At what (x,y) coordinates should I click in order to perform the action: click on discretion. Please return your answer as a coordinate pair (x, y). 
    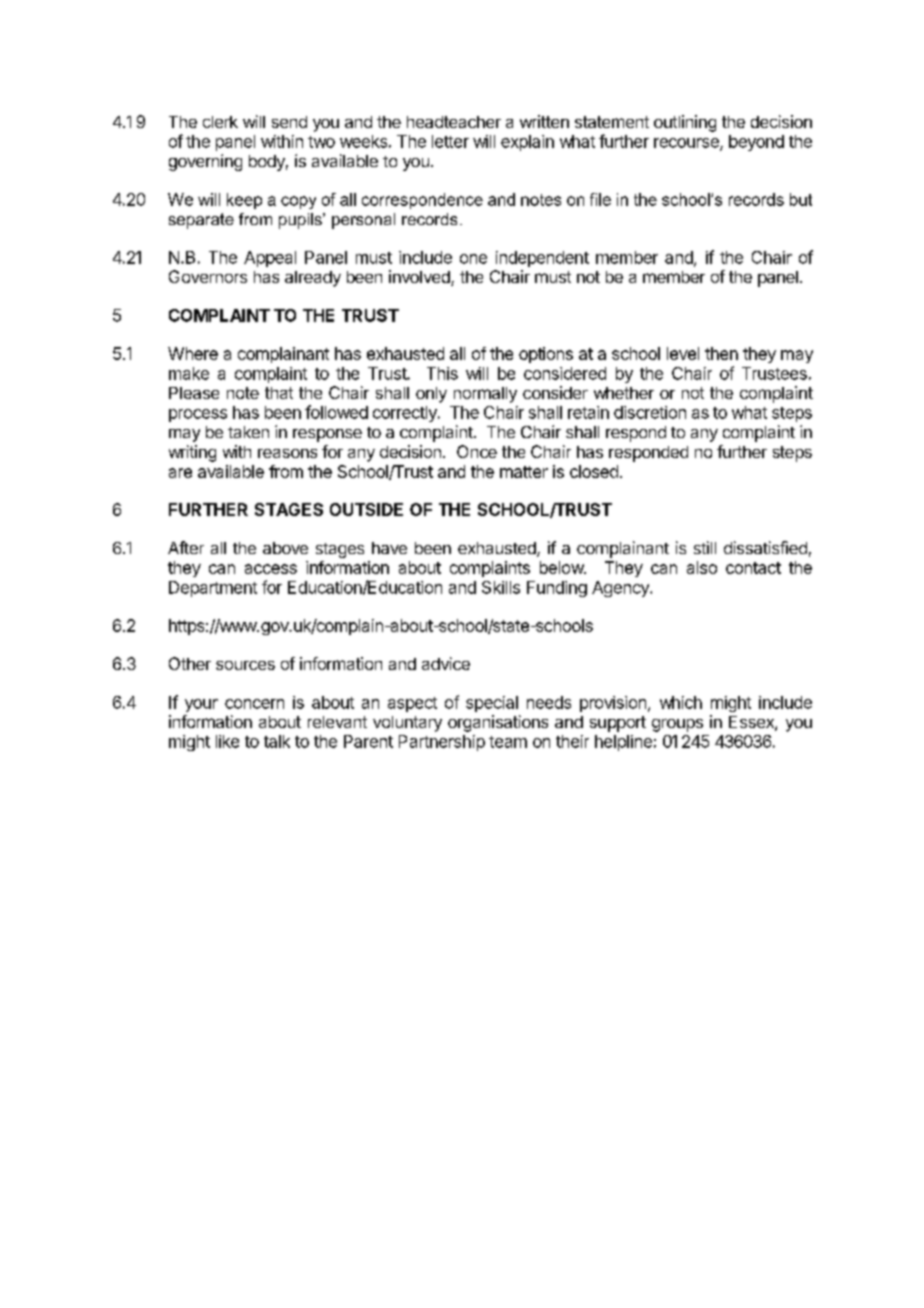
    Looking at the image, I should click on (650, 412).
